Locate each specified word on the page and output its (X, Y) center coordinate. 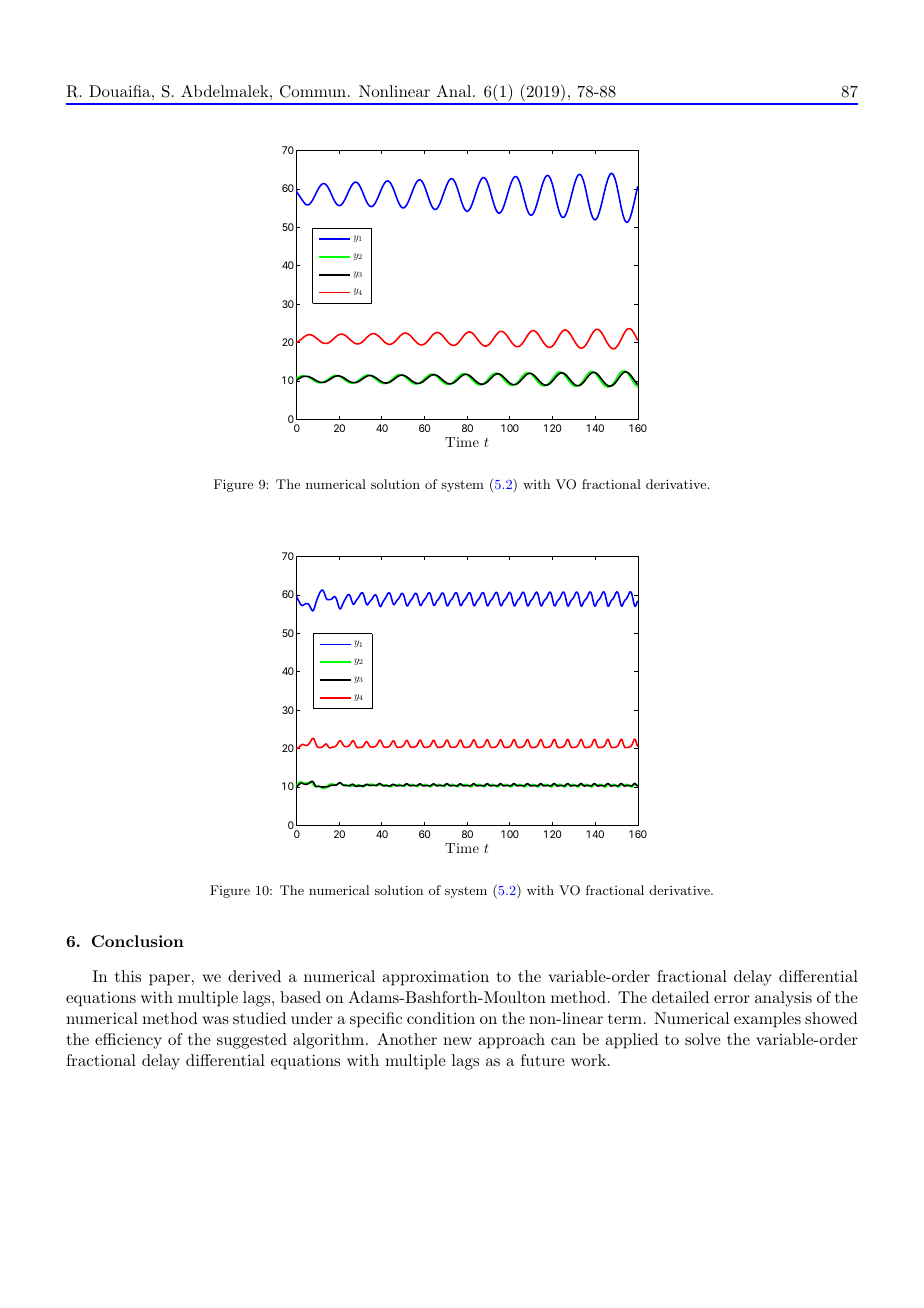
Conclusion (138, 941)
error (732, 999)
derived (254, 976)
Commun (313, 91)
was (215, 1020)
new (457, 1041)
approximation (435, 978)
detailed (680, 997)
